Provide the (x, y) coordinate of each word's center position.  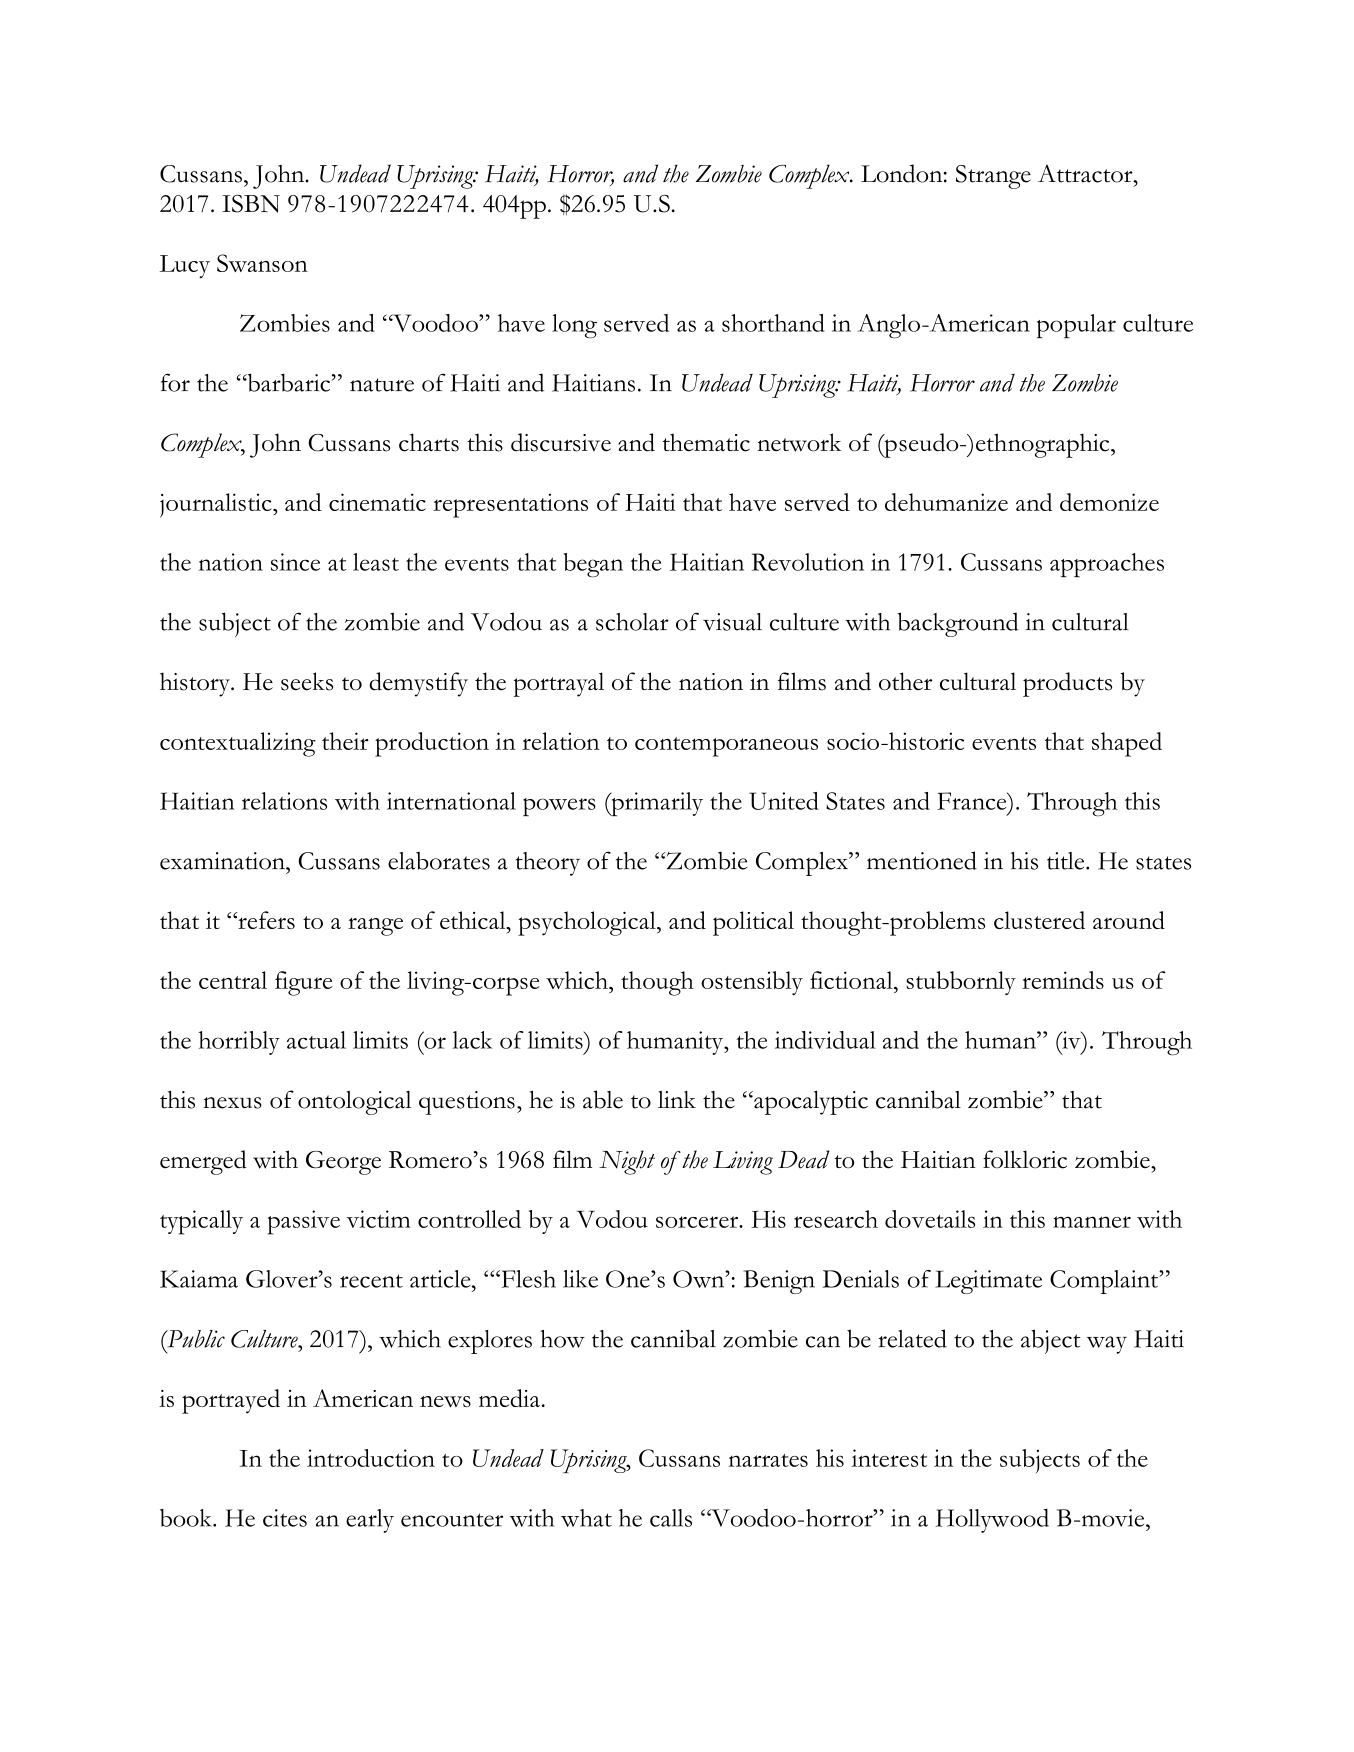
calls (671, 1518)
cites (285, 1518)
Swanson (262, 263)
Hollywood (992, 1521)
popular (1076, 326)
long (574, 326)
